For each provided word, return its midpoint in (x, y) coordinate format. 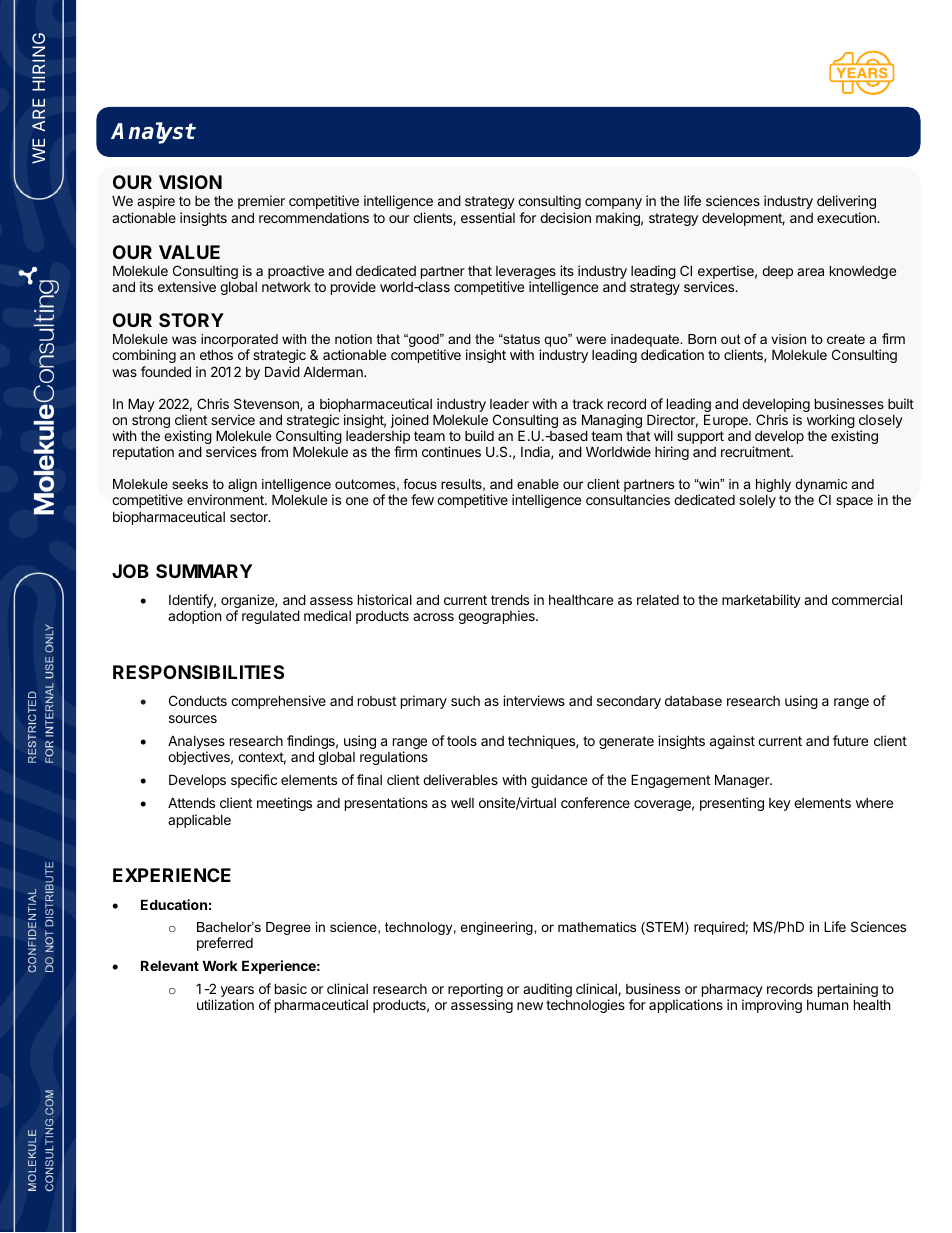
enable (538, 484)
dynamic (821, 487)
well (462, 803)
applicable (199, 821)
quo (557, 342)
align (242, 485)
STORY (191, 320)
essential (488, 217)
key (780, 804)
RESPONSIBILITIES (198, 672)
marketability (761, 601)
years (237, 991)
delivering (846, 202)
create (846, 339)
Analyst (153, 133)
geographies (497, 617)
